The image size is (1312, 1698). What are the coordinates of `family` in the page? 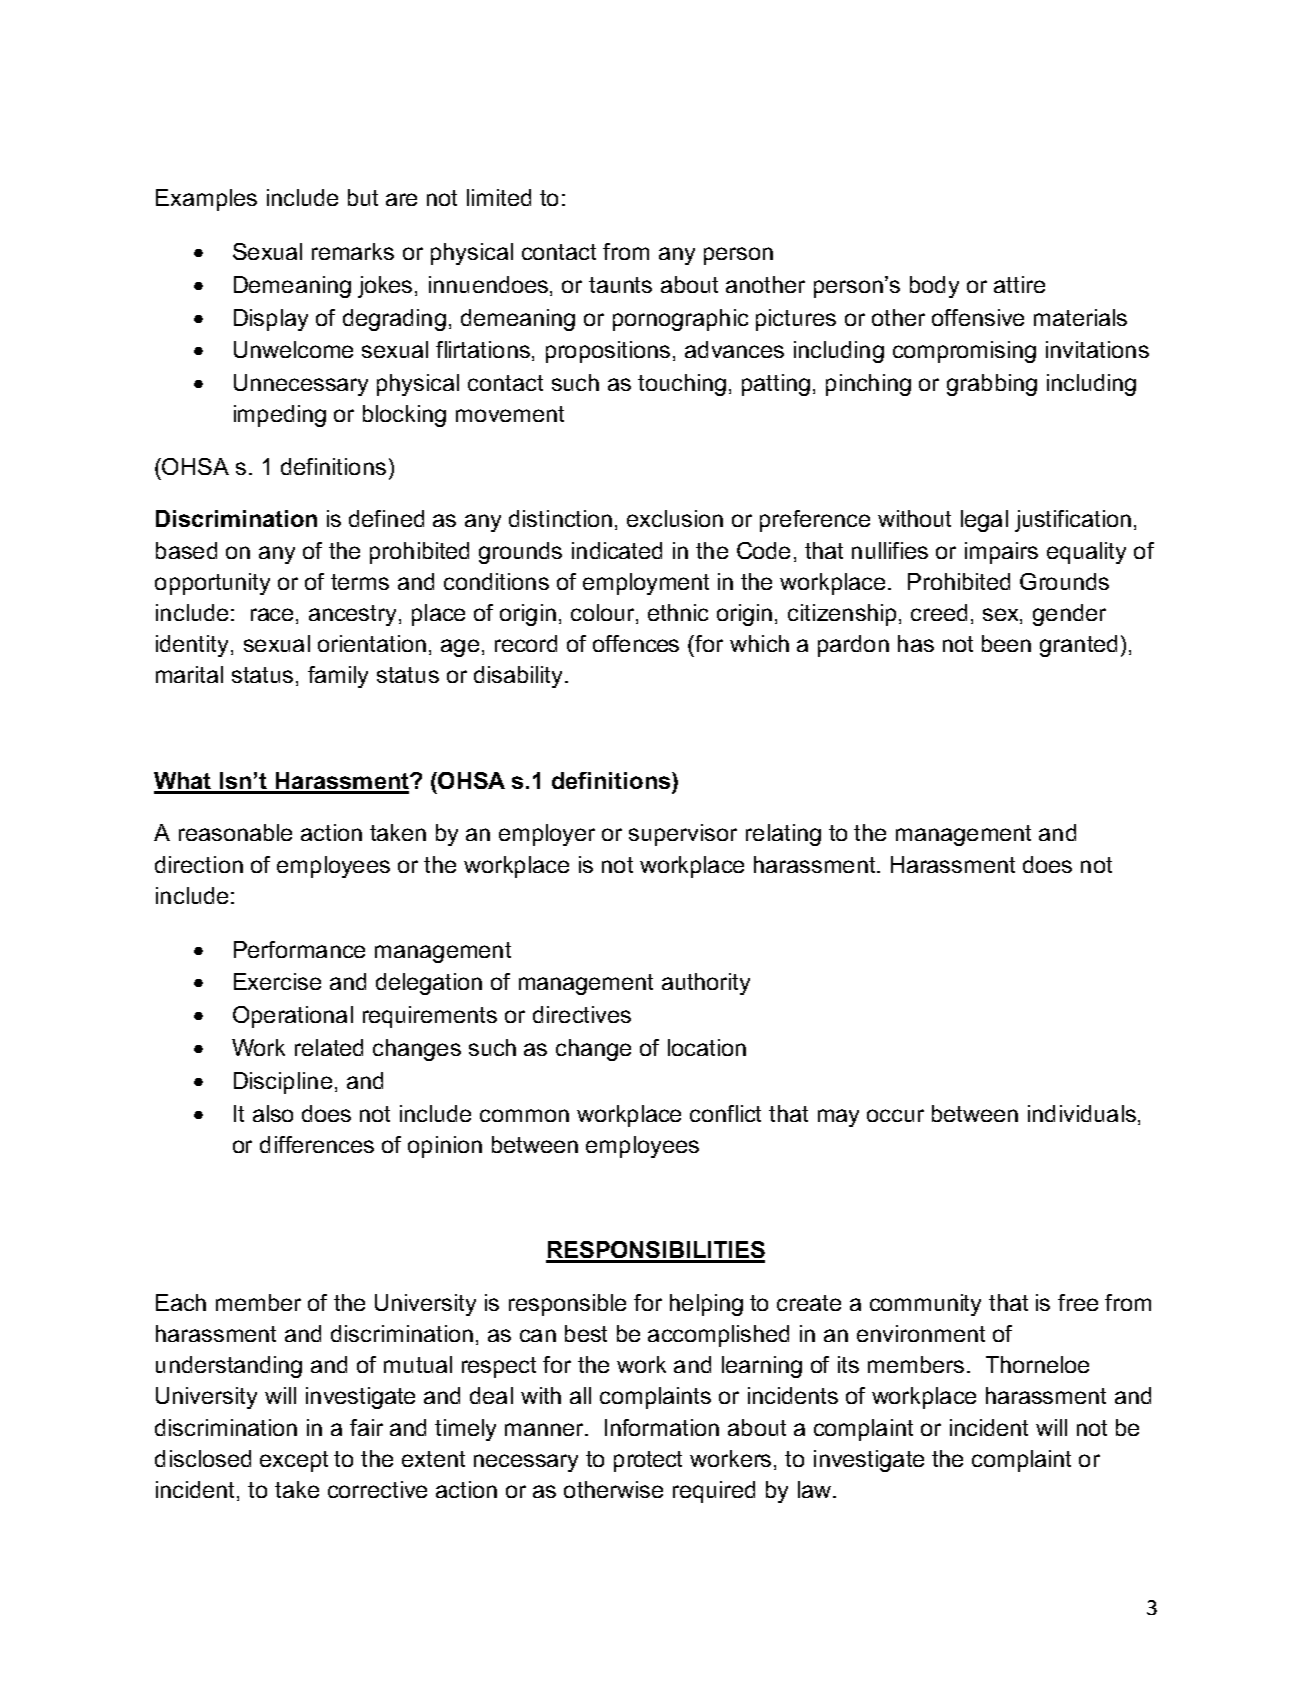 It's located at (338, 677).
